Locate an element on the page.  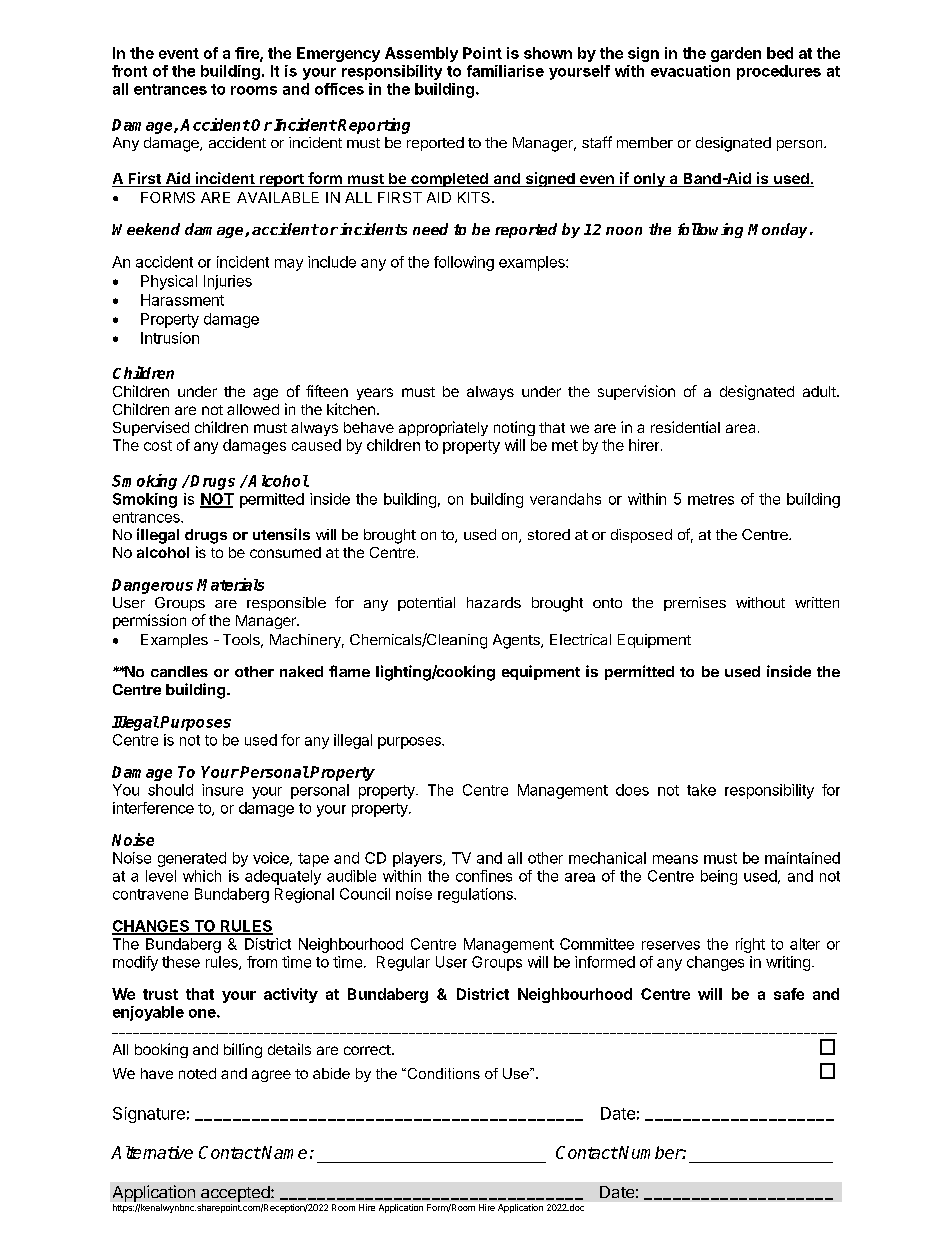
take is located at coordinates (701, 790).
